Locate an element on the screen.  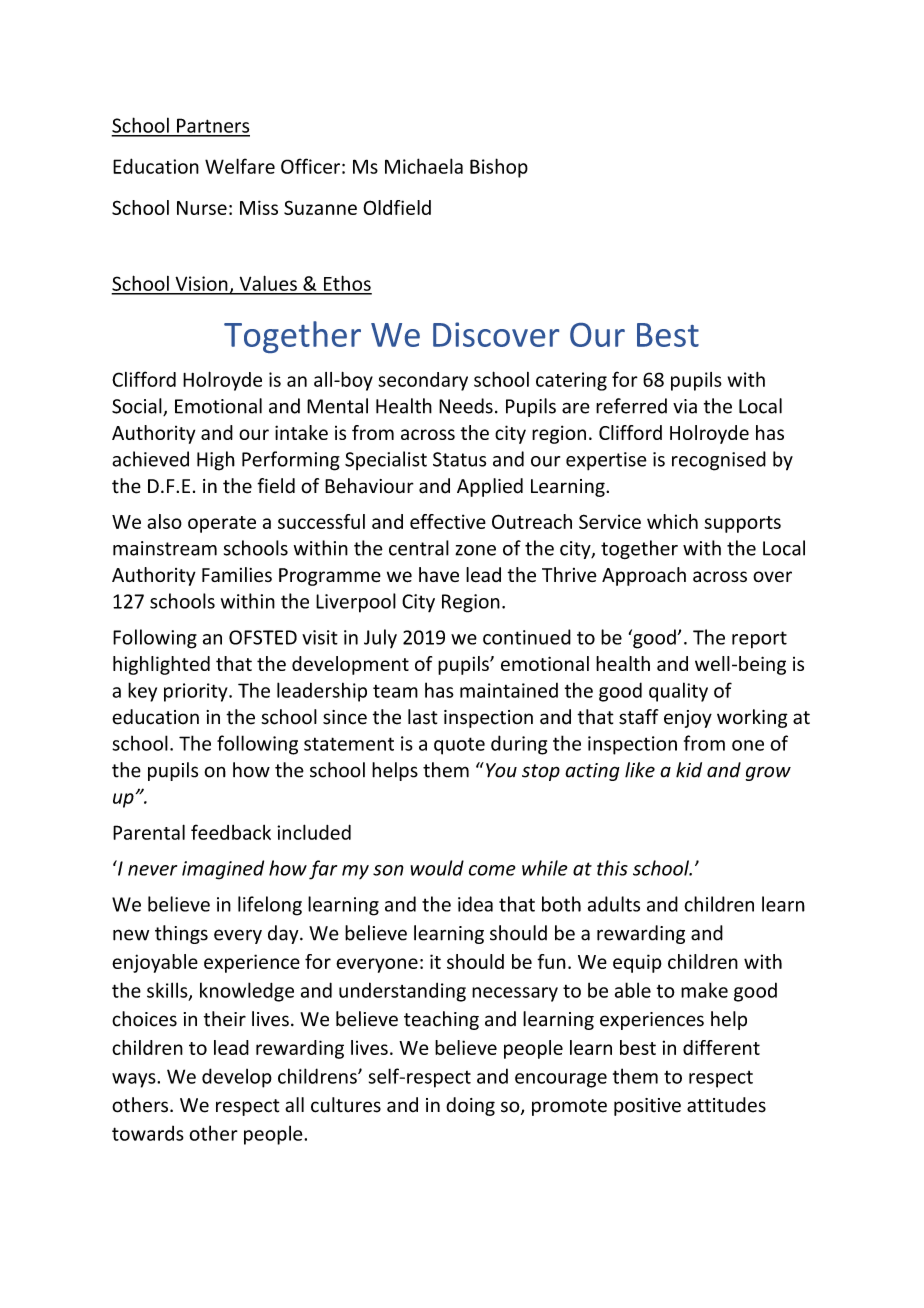
operate is located at coordinates (222, 524).
